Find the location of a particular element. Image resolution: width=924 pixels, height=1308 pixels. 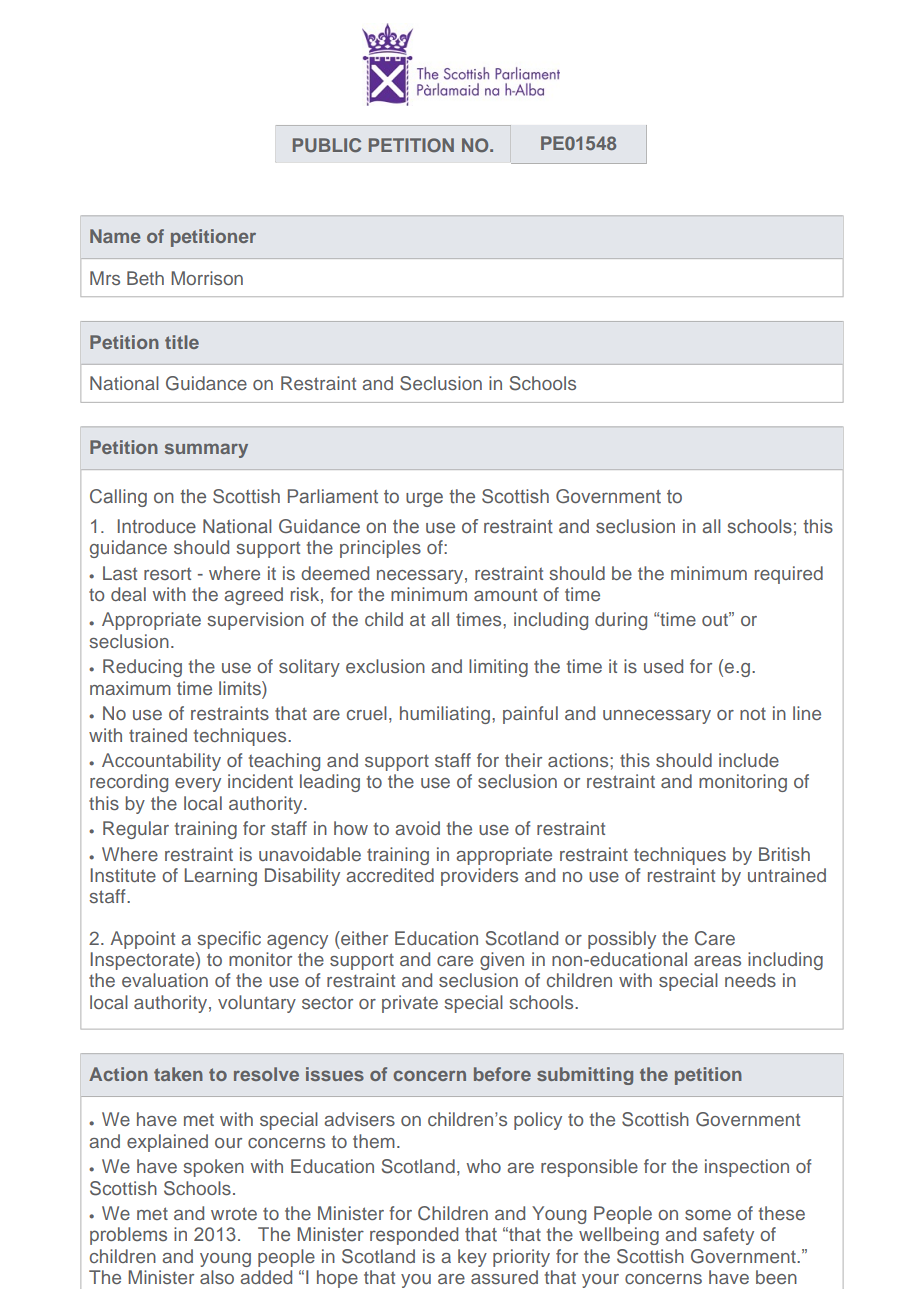

Name is located at coordinates (115, 236).
